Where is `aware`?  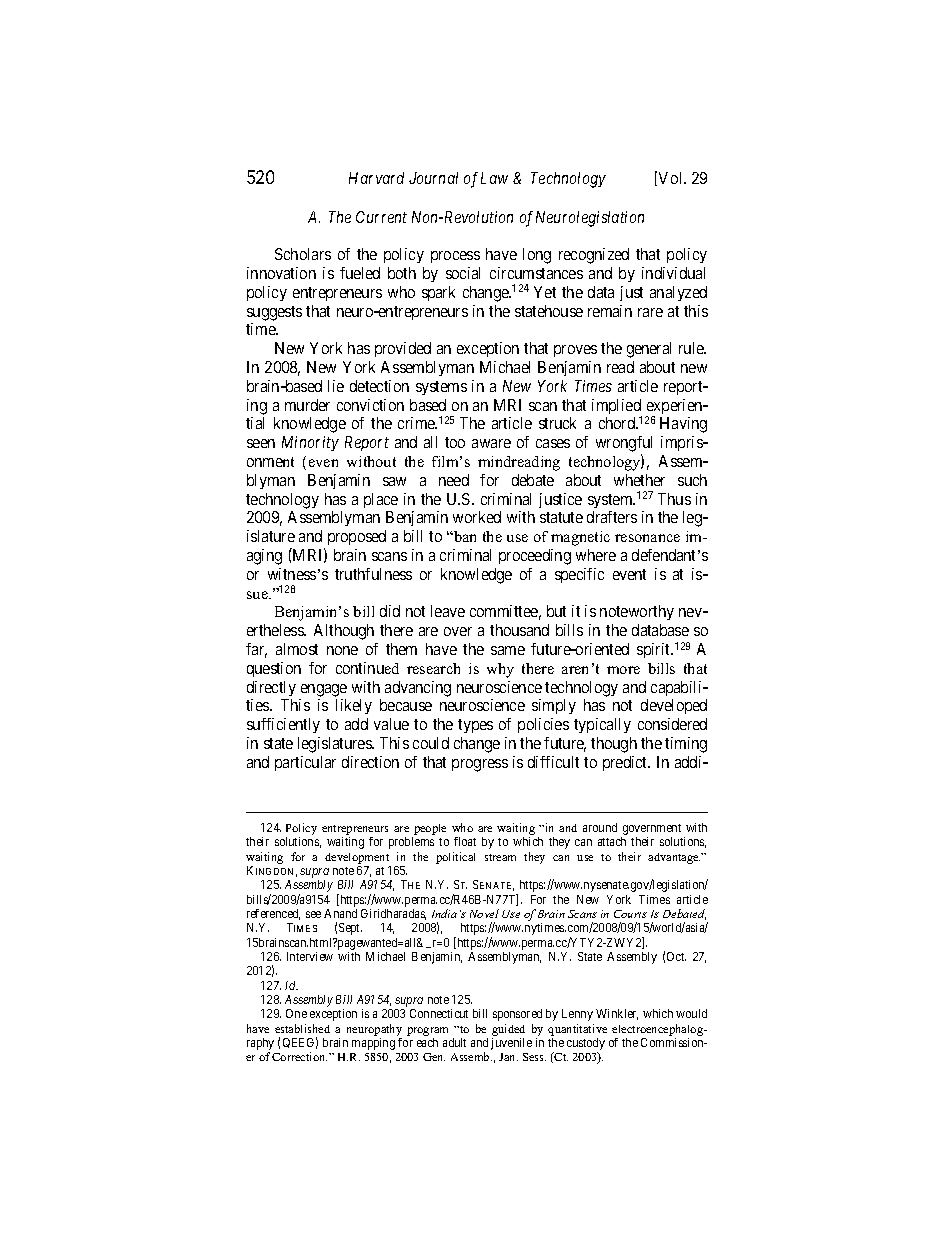
aware is located at coordinates (491, 443).
